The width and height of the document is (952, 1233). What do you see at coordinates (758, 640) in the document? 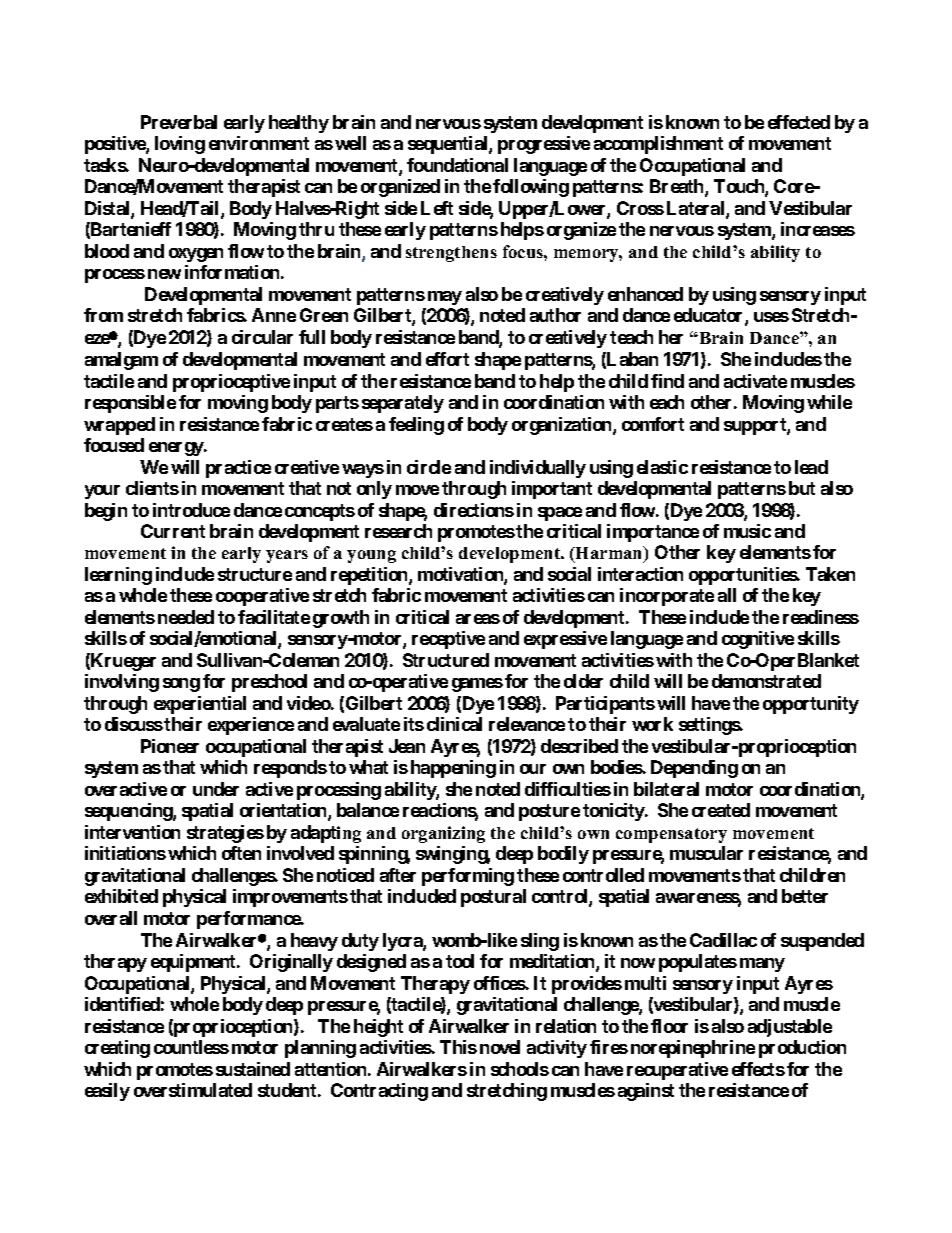
I see `cognitive` at bounding box center [758, 640].
